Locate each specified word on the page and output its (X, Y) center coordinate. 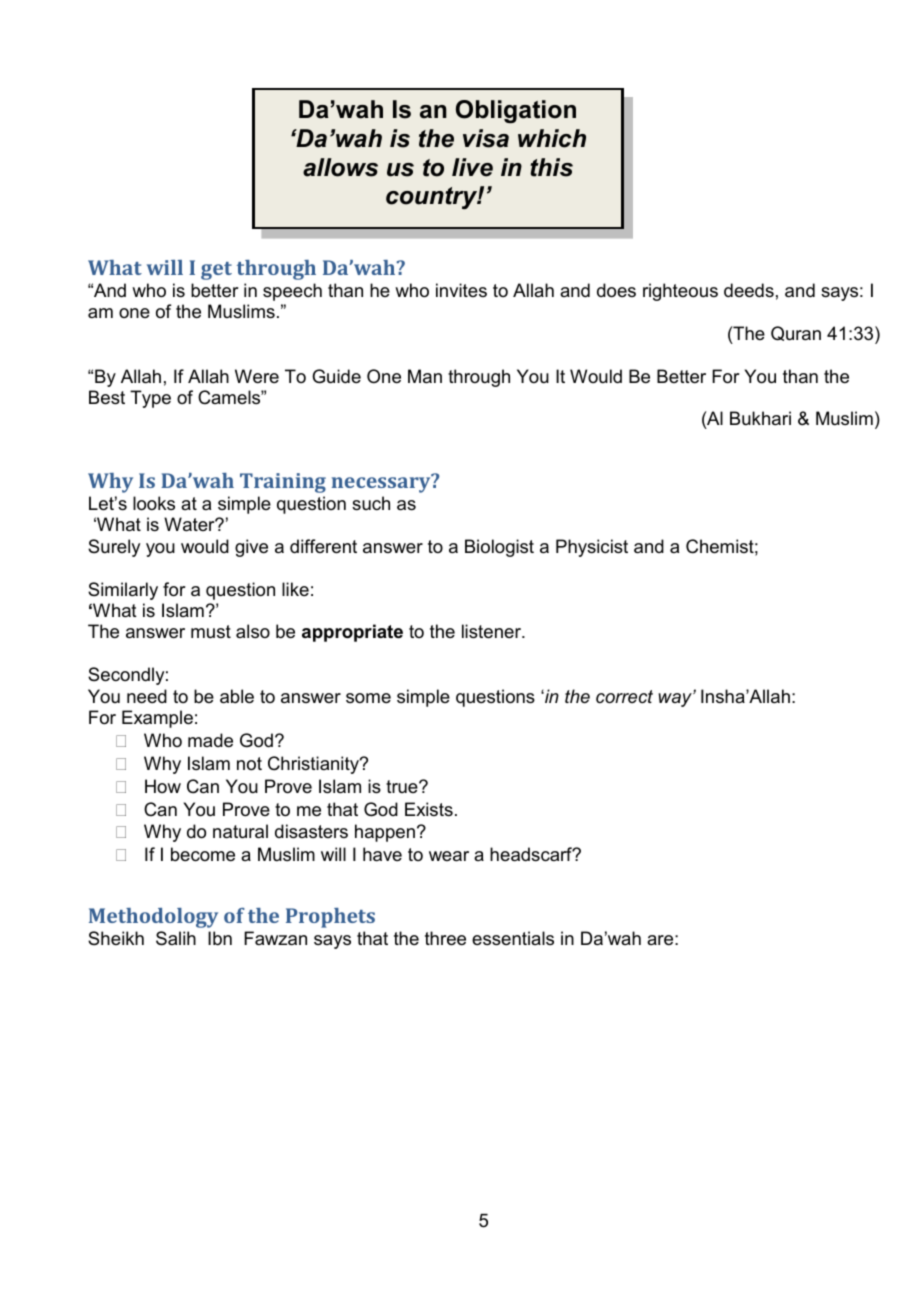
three (445, 938)
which (552, 138)
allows (340, 167)
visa (486, 138)
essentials (513, 938)
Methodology (153, 918)
